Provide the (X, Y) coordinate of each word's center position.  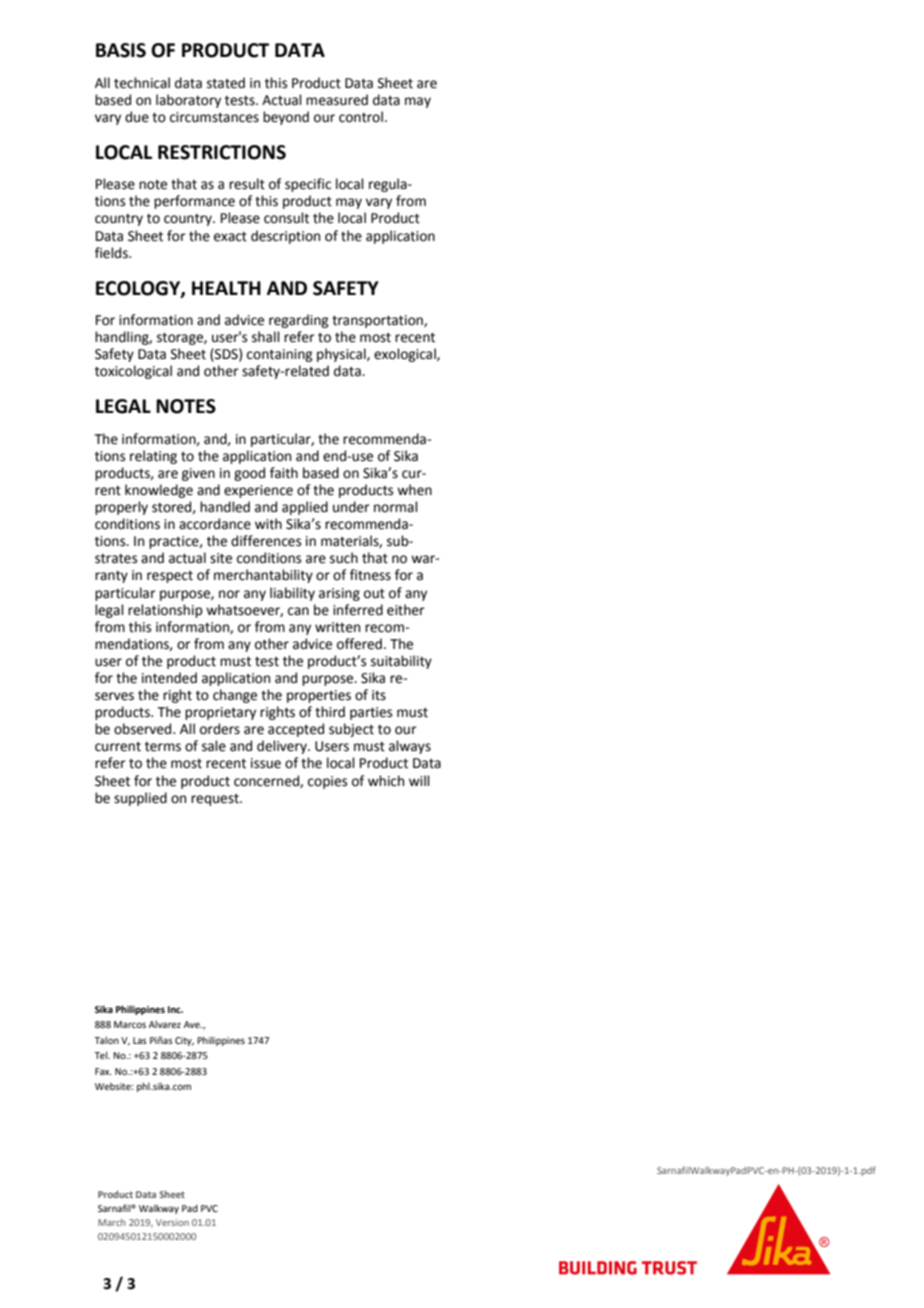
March (112, 1222)
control (361, 117)
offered (359, 644)
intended (169, 678)
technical (142, 83)
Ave (193, 1024)
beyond (286, 118)
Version (172, 1222)
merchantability (263, 576)
